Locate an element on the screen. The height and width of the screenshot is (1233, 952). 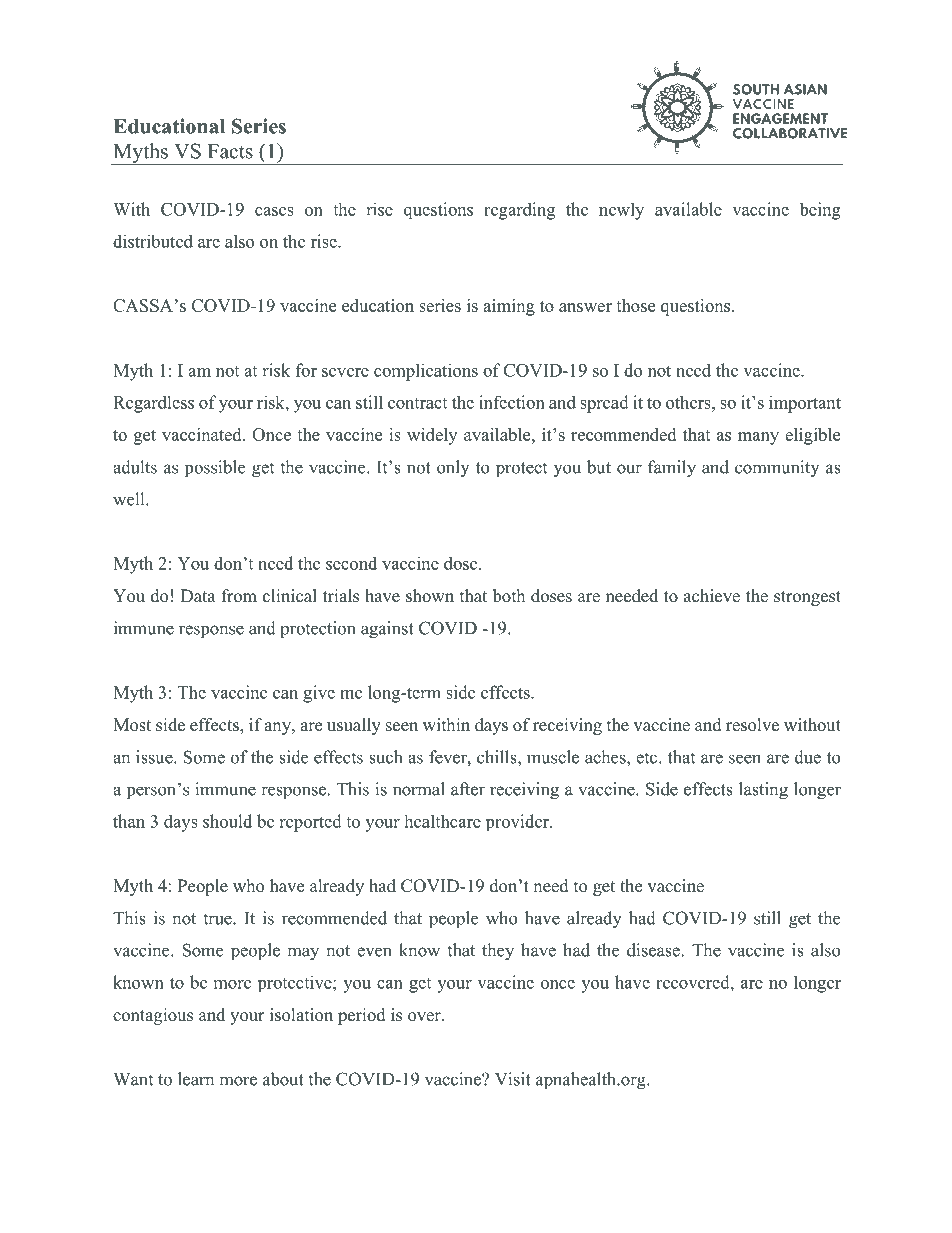
both is located at coordinates (509, 596).
